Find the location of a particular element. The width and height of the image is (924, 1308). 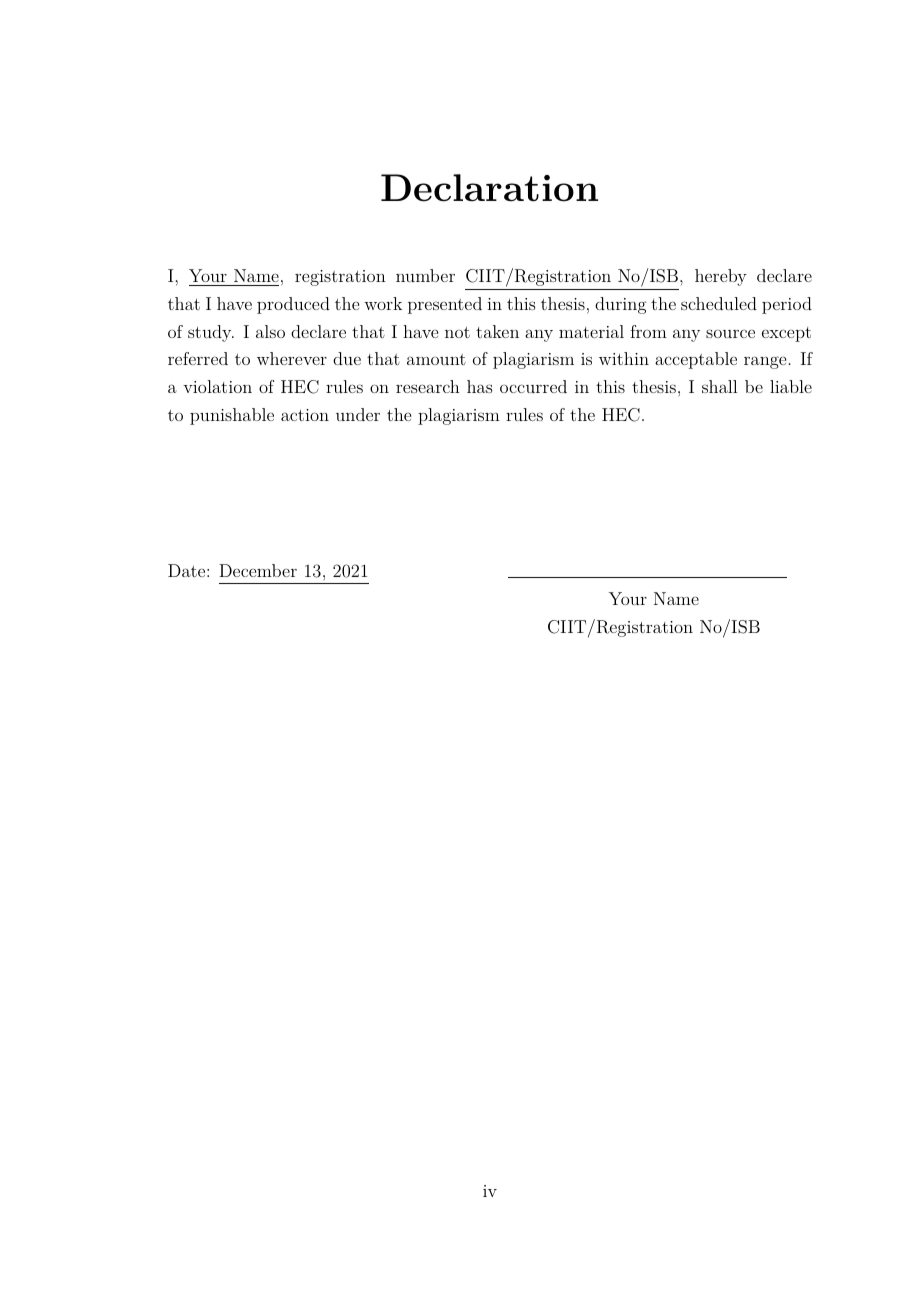

Declaration is located at coordinates (489, 188).
